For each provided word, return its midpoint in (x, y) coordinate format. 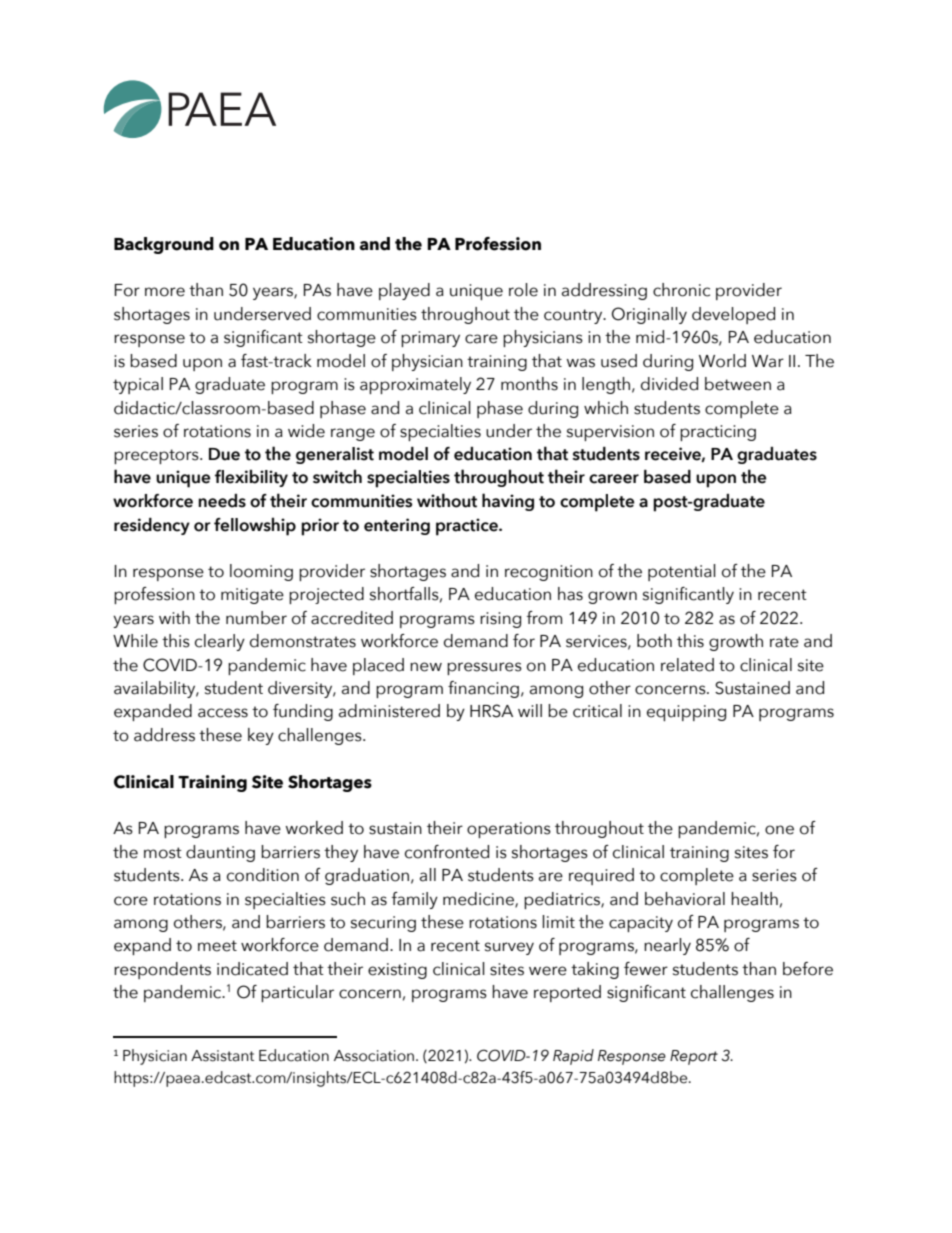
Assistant (222, 1056)
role (523, 290)
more (165, 292)
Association (374, 1056)
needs (222, 501)
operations (509, 830)
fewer (646, 969)
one (779, 830)
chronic (681, 290)
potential (682, 572)
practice (468, 527)
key (261, 736)
